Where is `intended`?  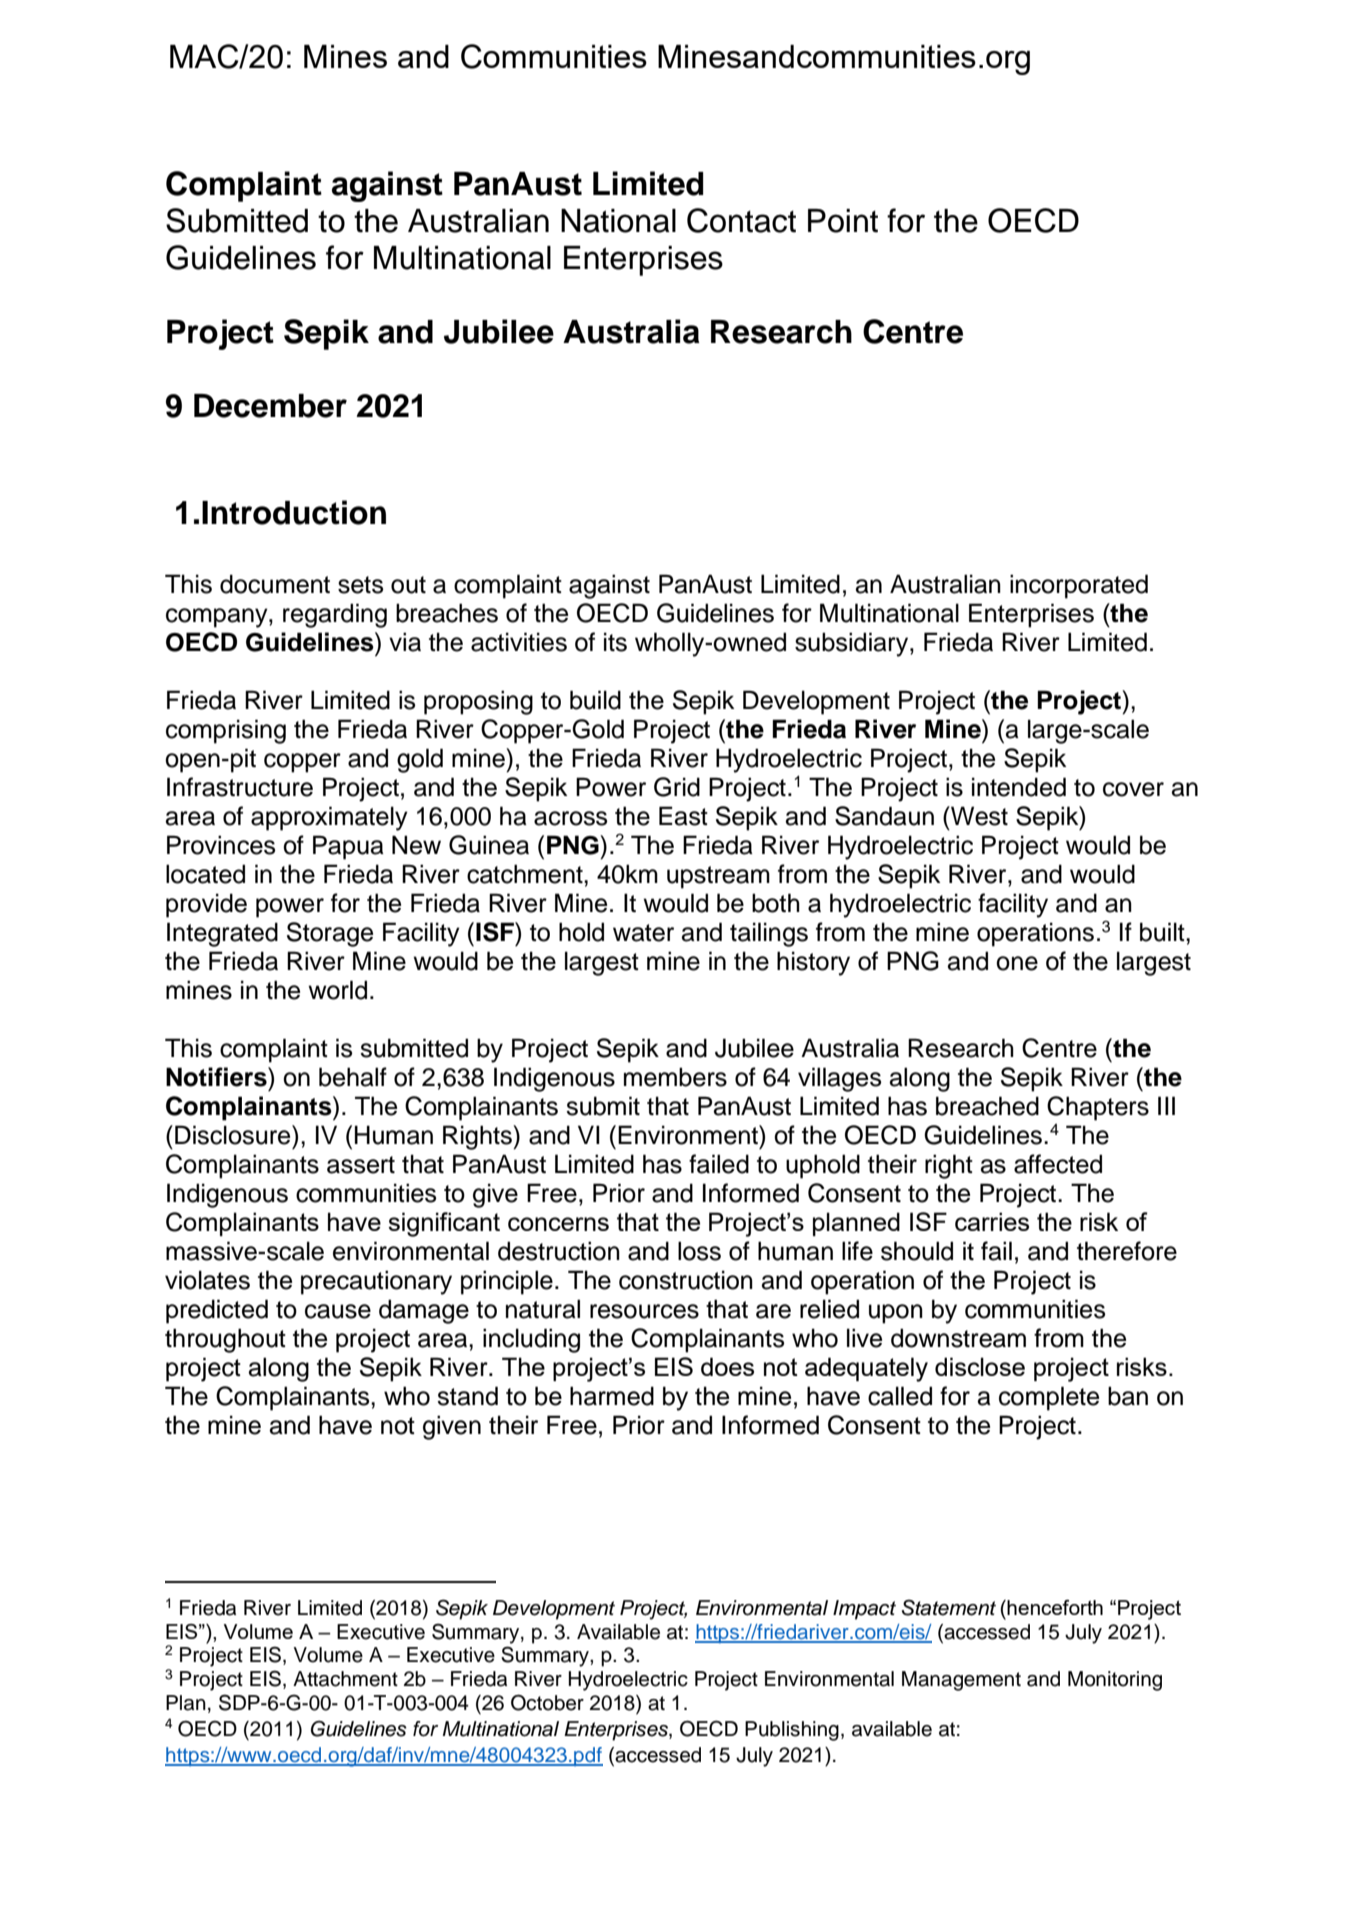 intended is located at coordinates (1019, 787).
